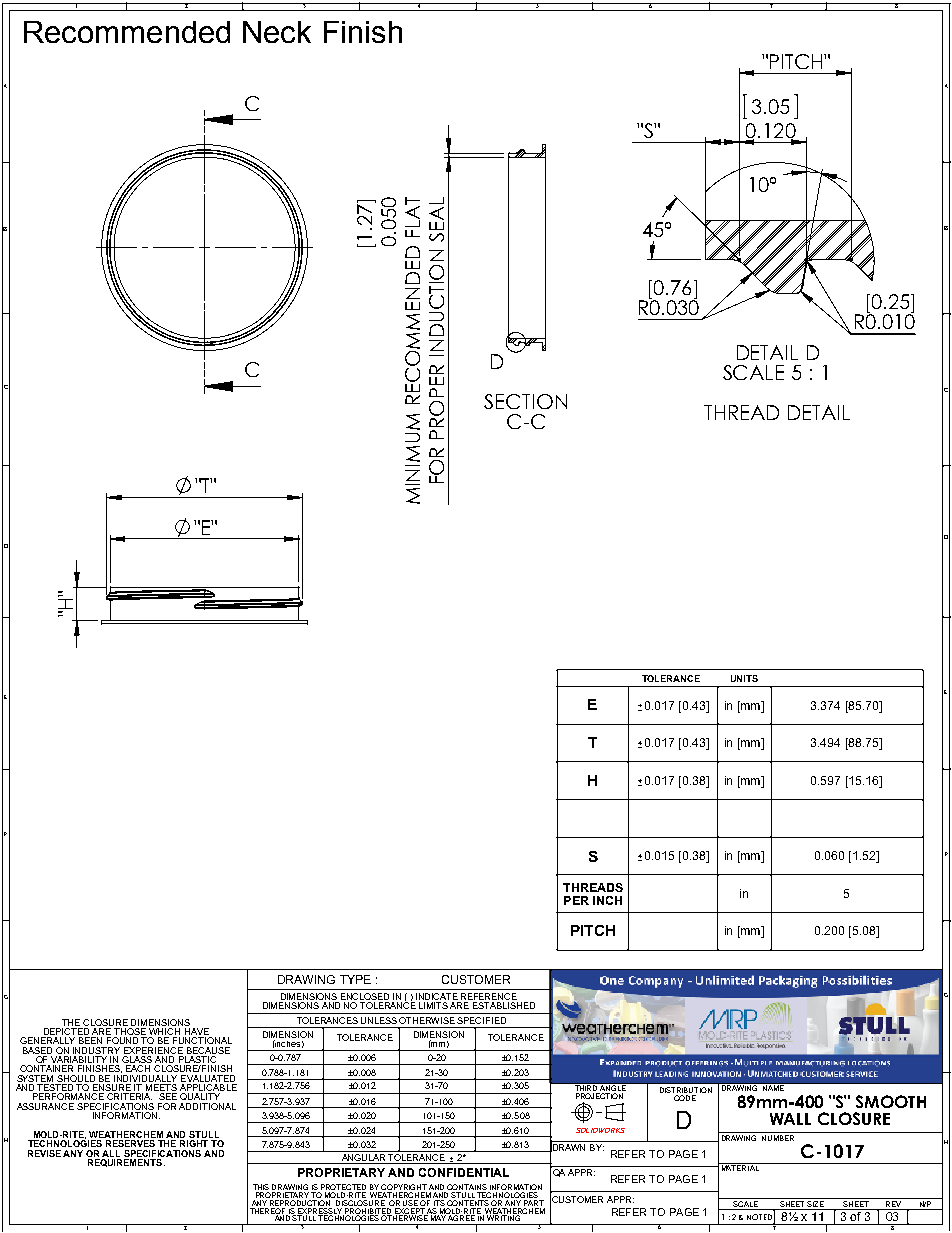 The image size is (952, 1233). What do you see at coordinates (126, 1163) in the image?
I see `REQUIREMENTS` at bounding box center [126, 1163].
